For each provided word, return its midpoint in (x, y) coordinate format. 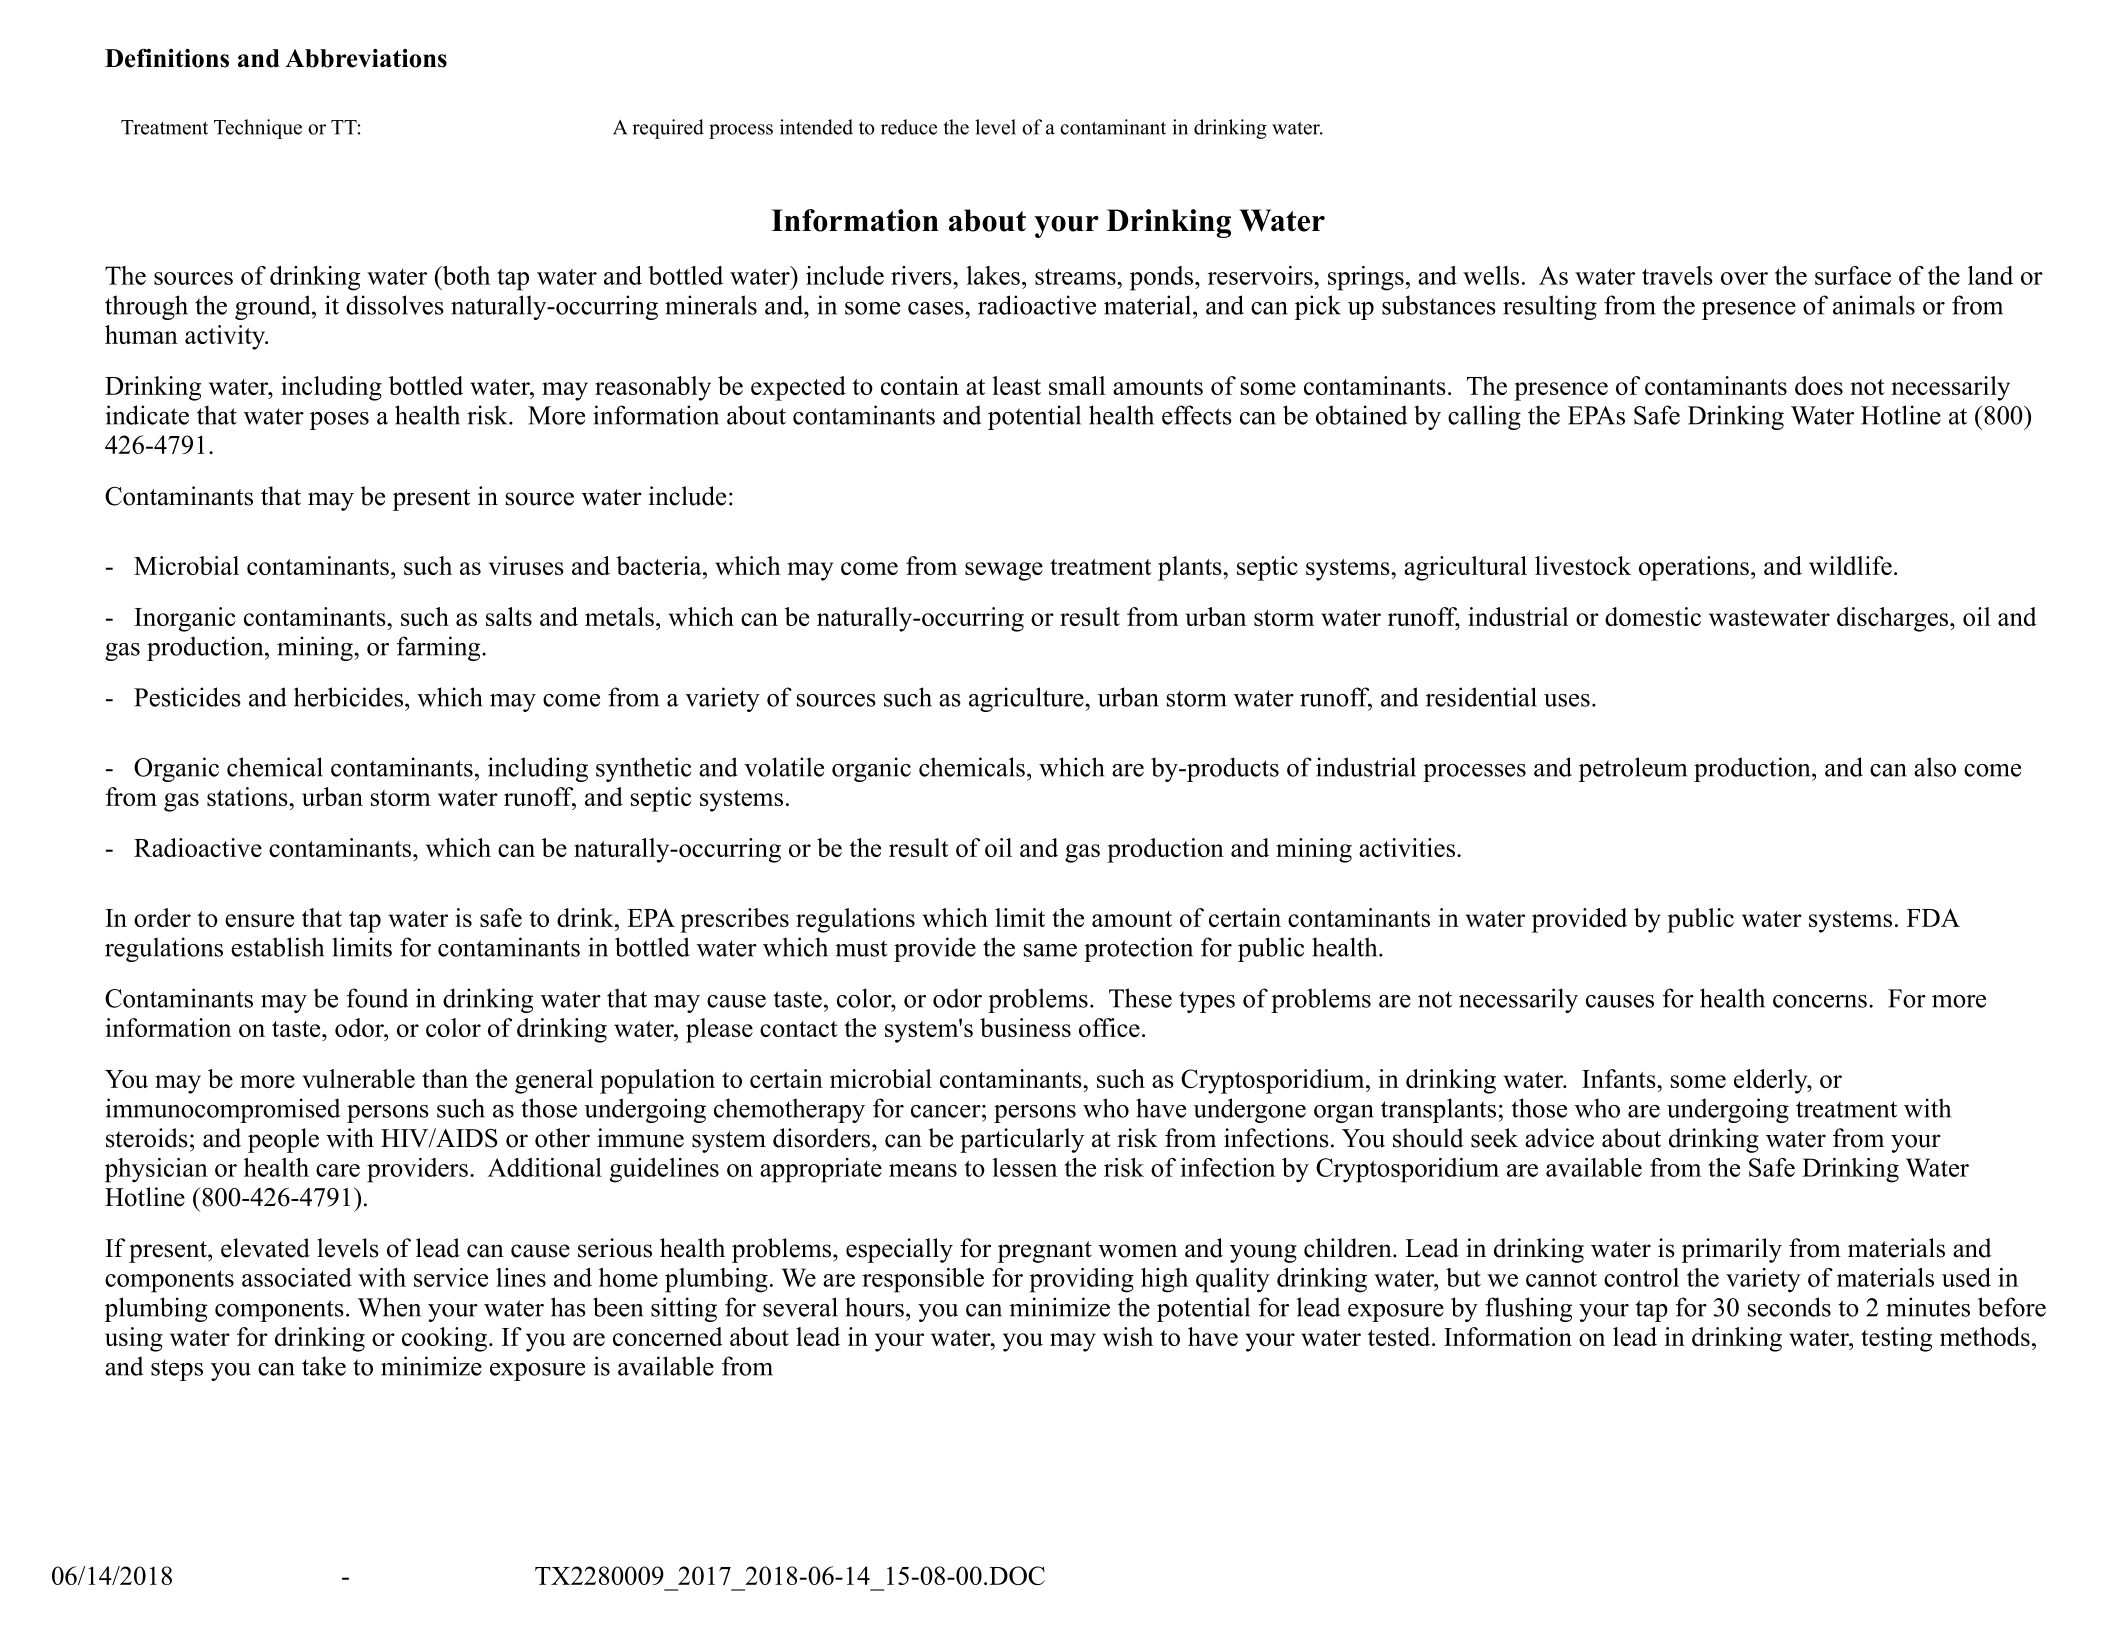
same (1050, 950)
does (1819, 385)
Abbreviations (366, 58)
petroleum (1633, 769)
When (389, 1307)
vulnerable (358, 1078)
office (1109, 1027)
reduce (909, 127)
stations (248, 796)
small (1077, 385)
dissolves (395, 305)
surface (1853, 275)
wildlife (1850, 565)
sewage (1004, 571)
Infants (1620, 1078)
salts (509, 616)
